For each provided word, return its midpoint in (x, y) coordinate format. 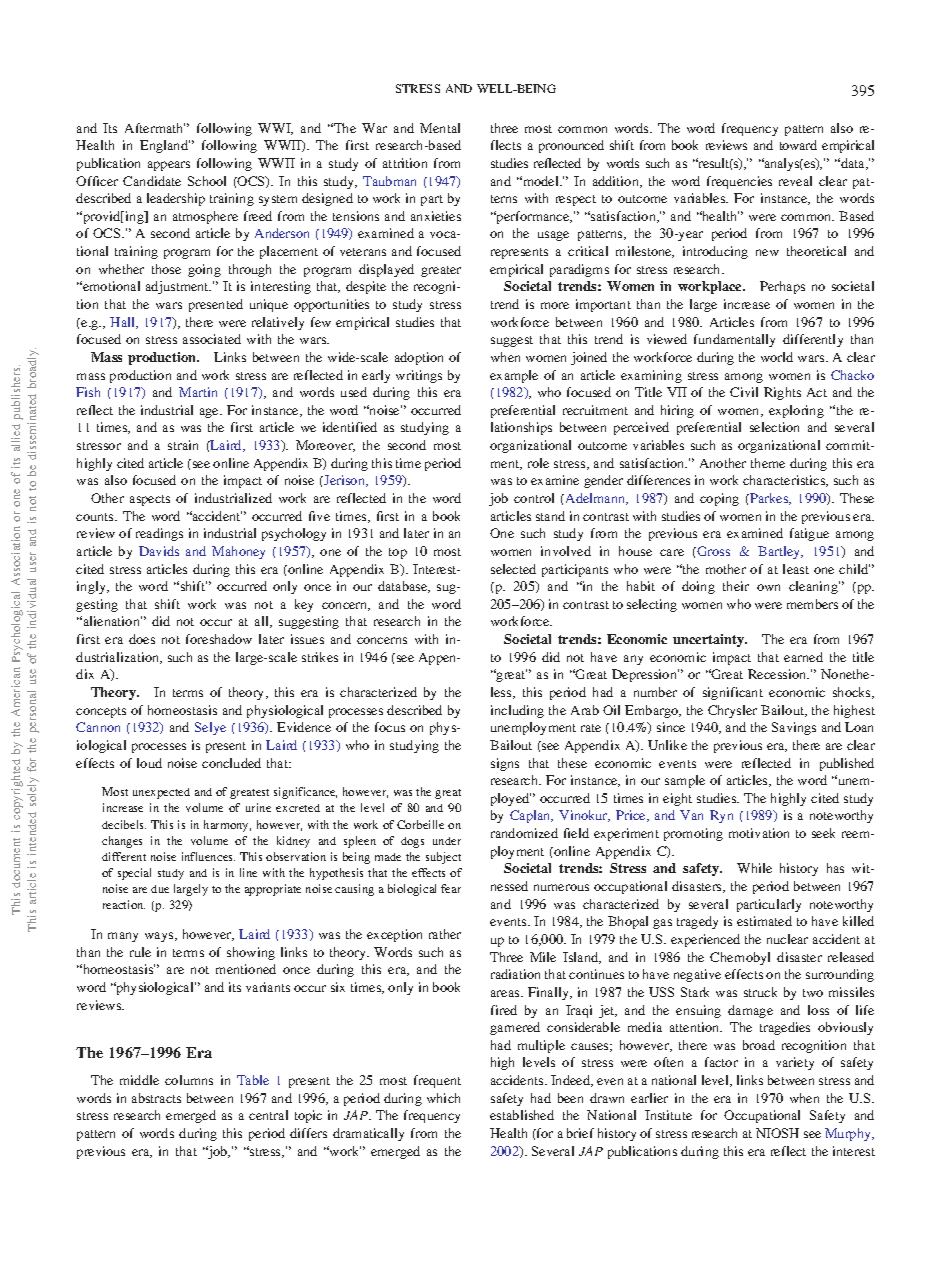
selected (513, 569)
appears (169, 166)
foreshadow (219, 639)
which (443, 1098)
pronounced (571, 146)
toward (798, 145)
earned (803, 657)
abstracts (156, 1098)
